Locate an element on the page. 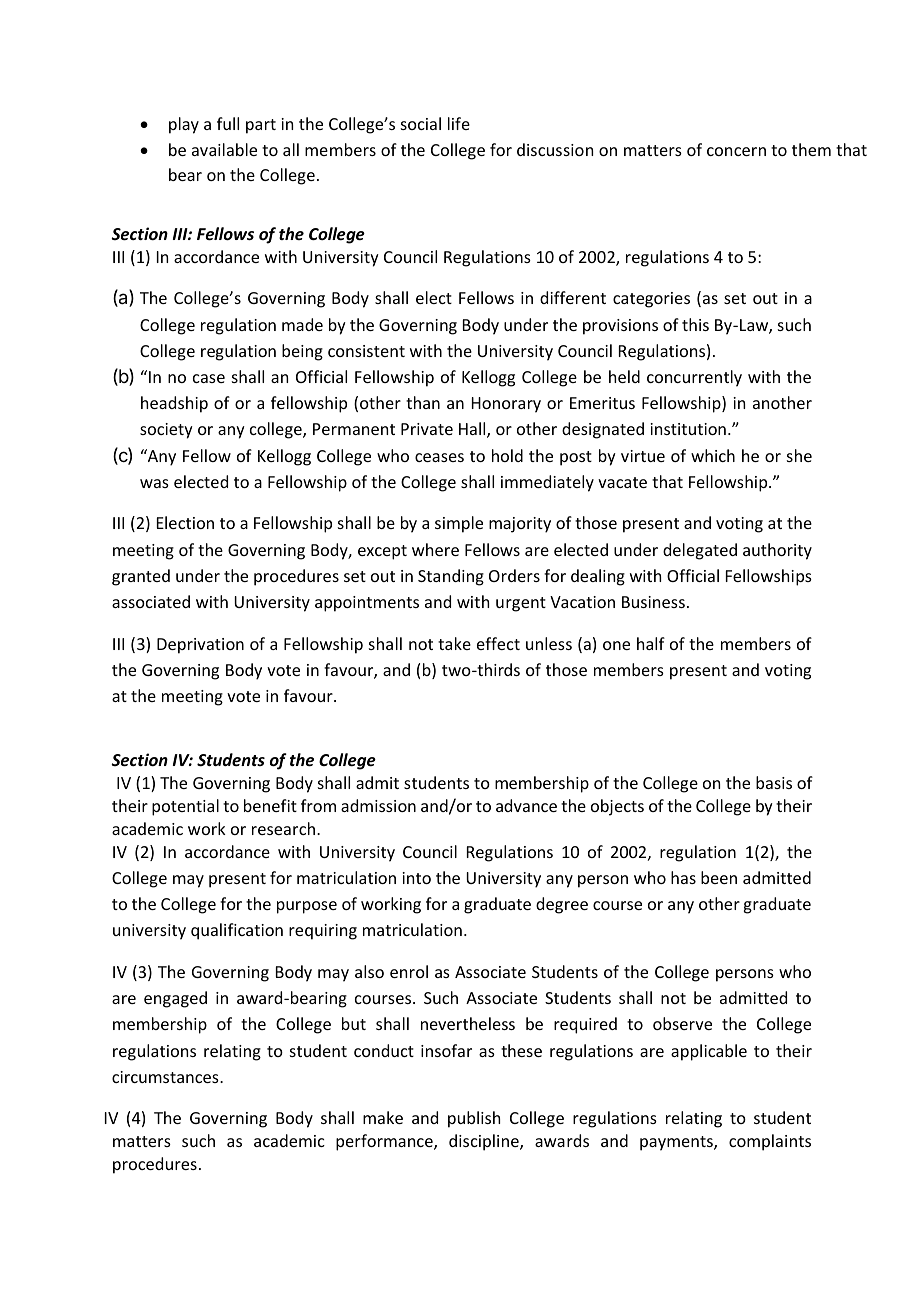 This document has width=924, height=1308. potential is located at coordinates (185, 807).
